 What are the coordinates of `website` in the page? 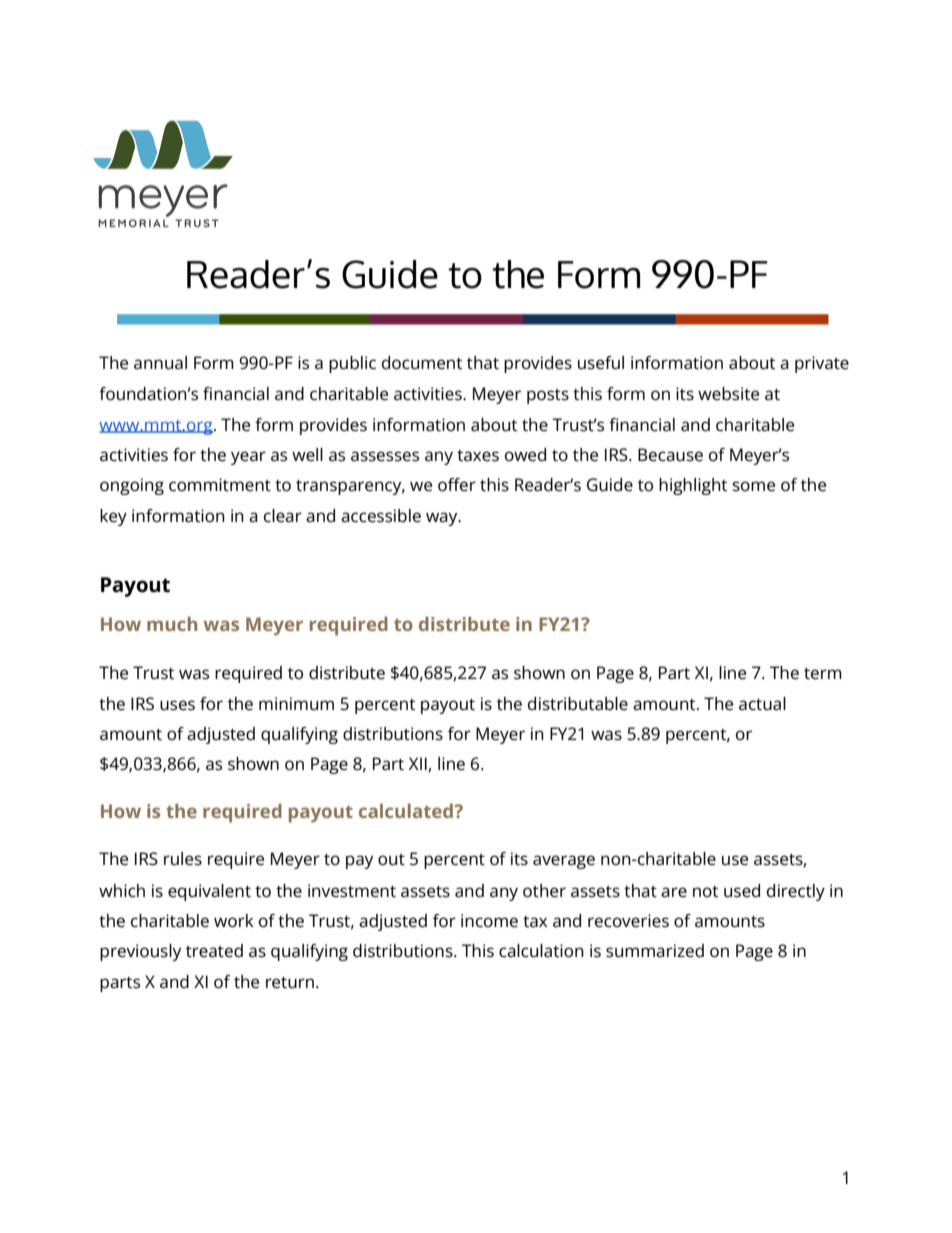 It's located at (728, 394).
